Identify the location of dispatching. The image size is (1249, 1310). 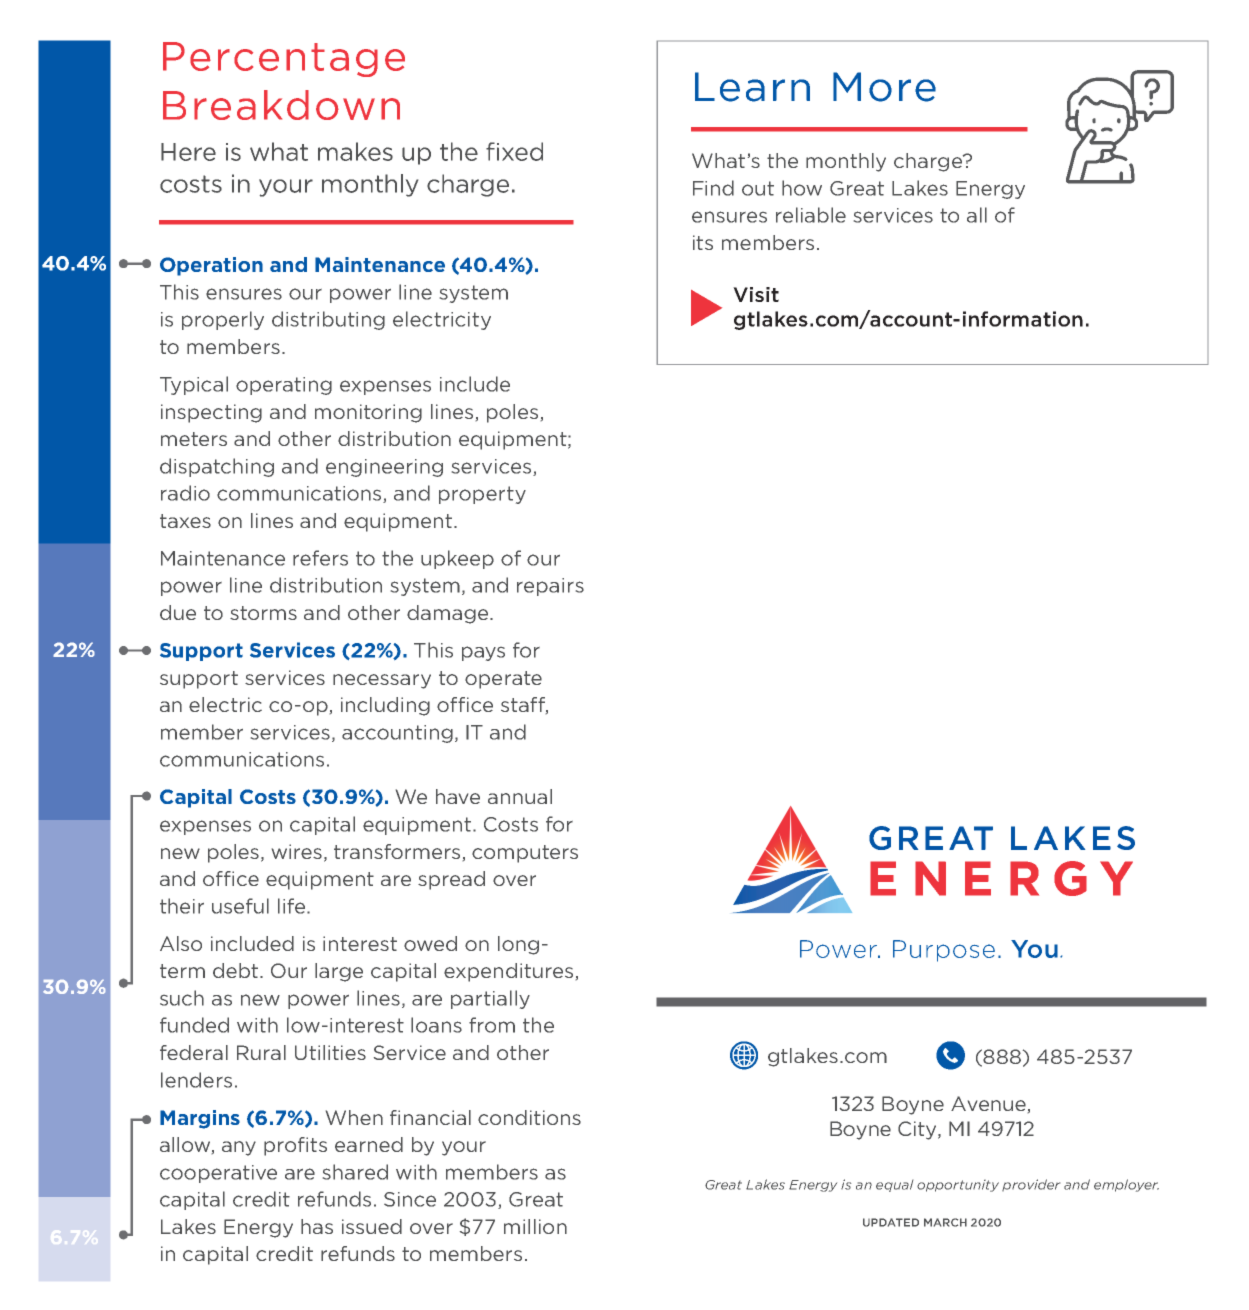
(217, 467).
